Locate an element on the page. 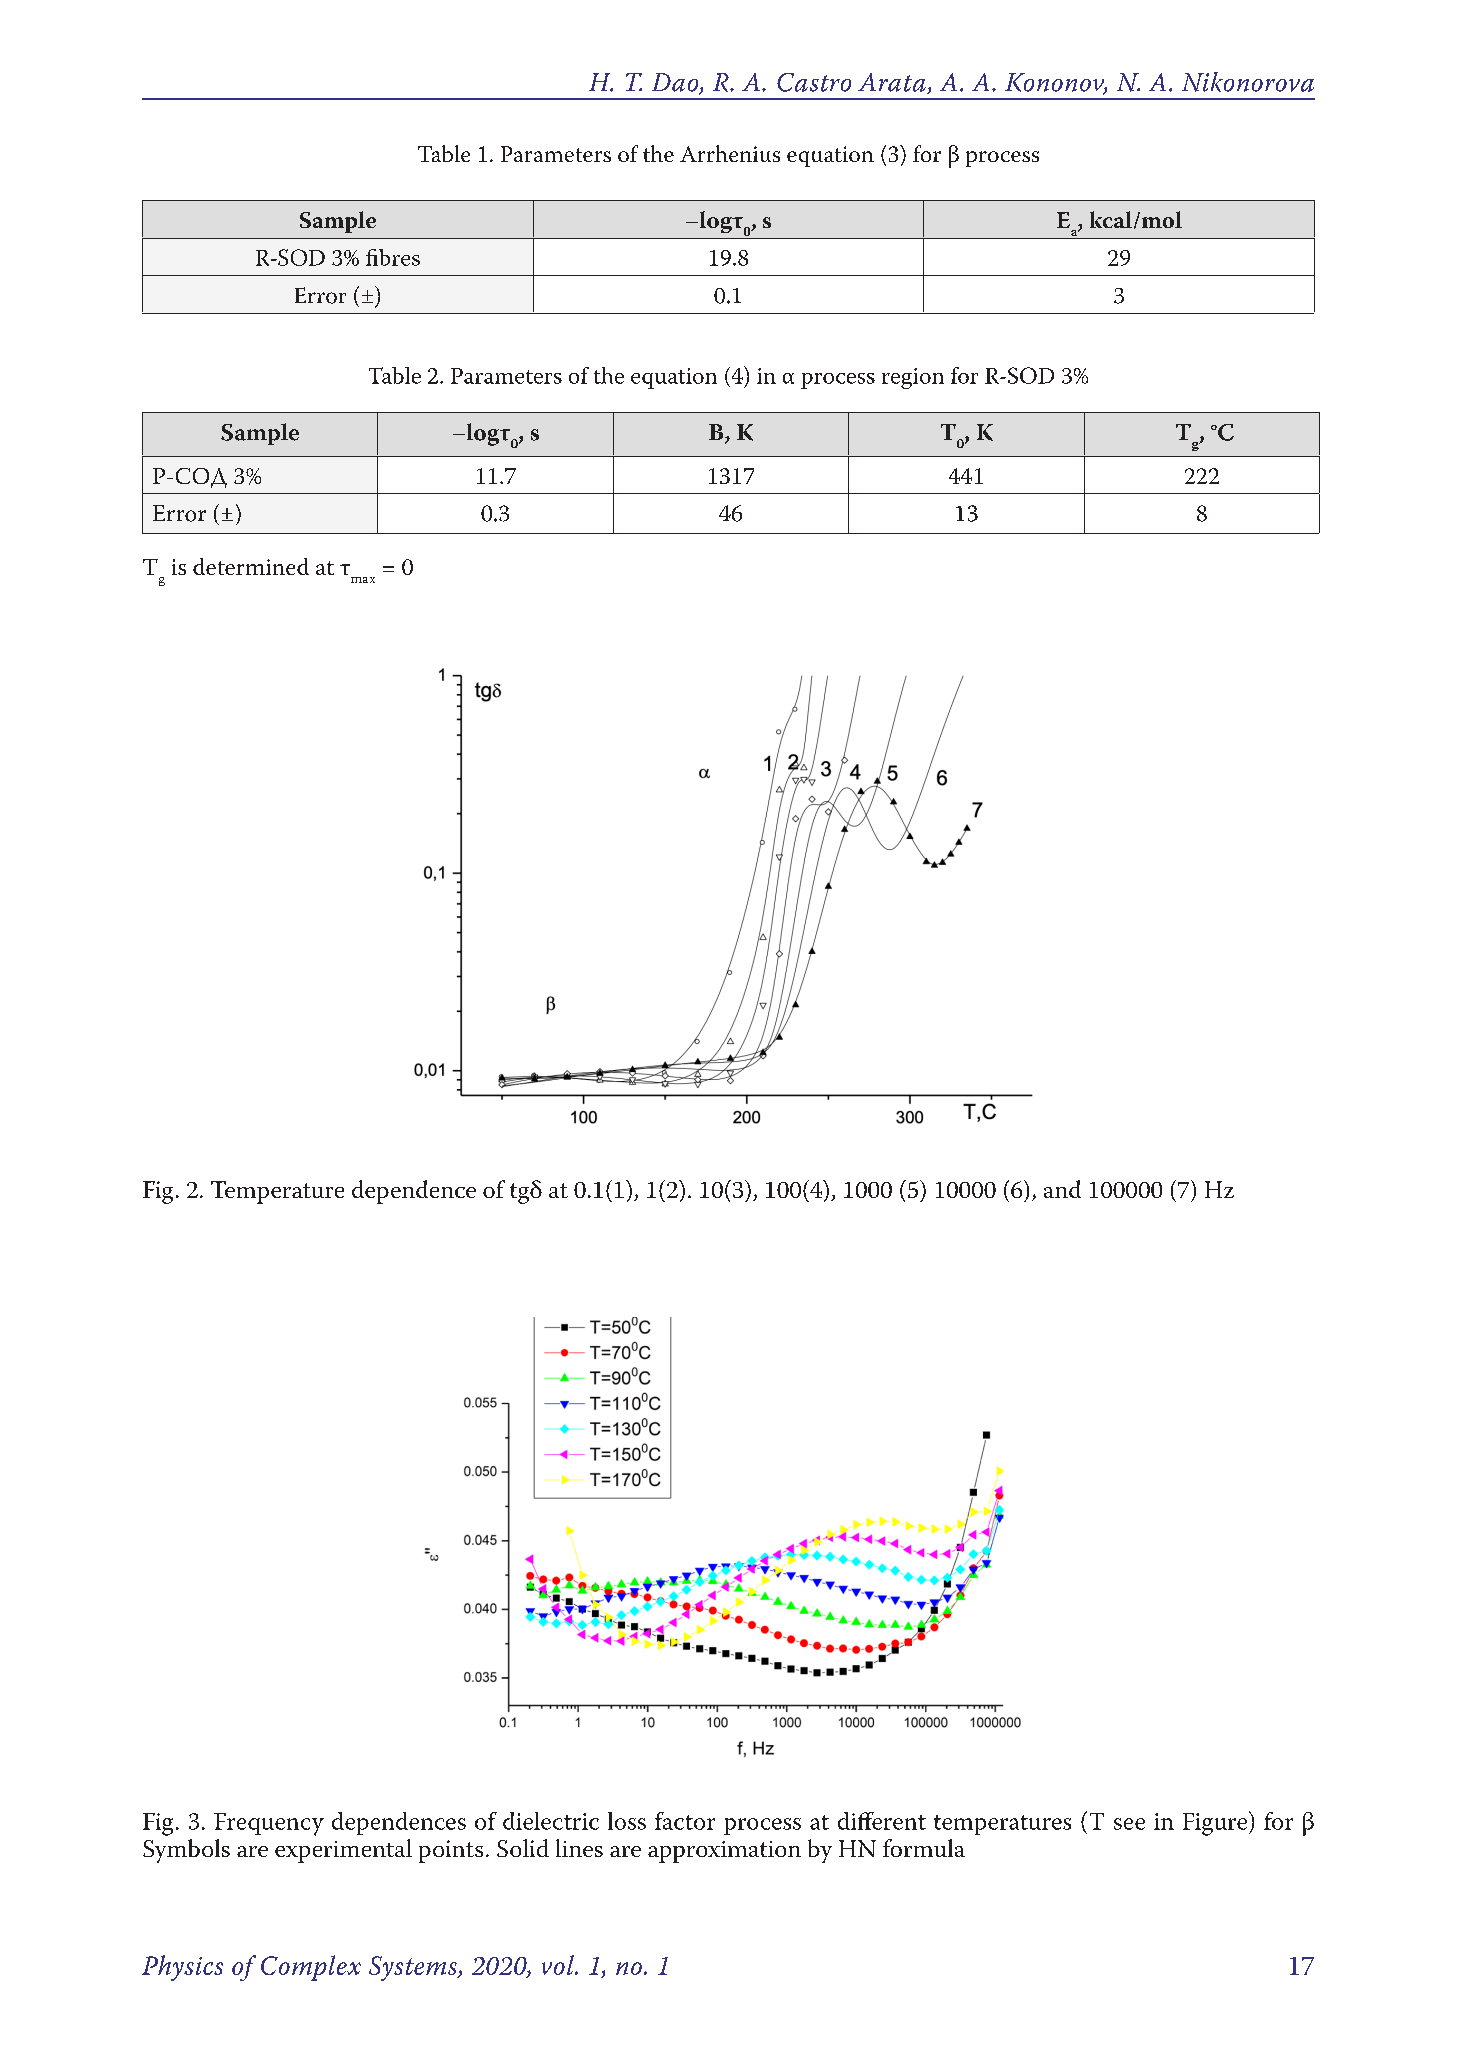  Arrhenius is located at coordinates (730, 153).
